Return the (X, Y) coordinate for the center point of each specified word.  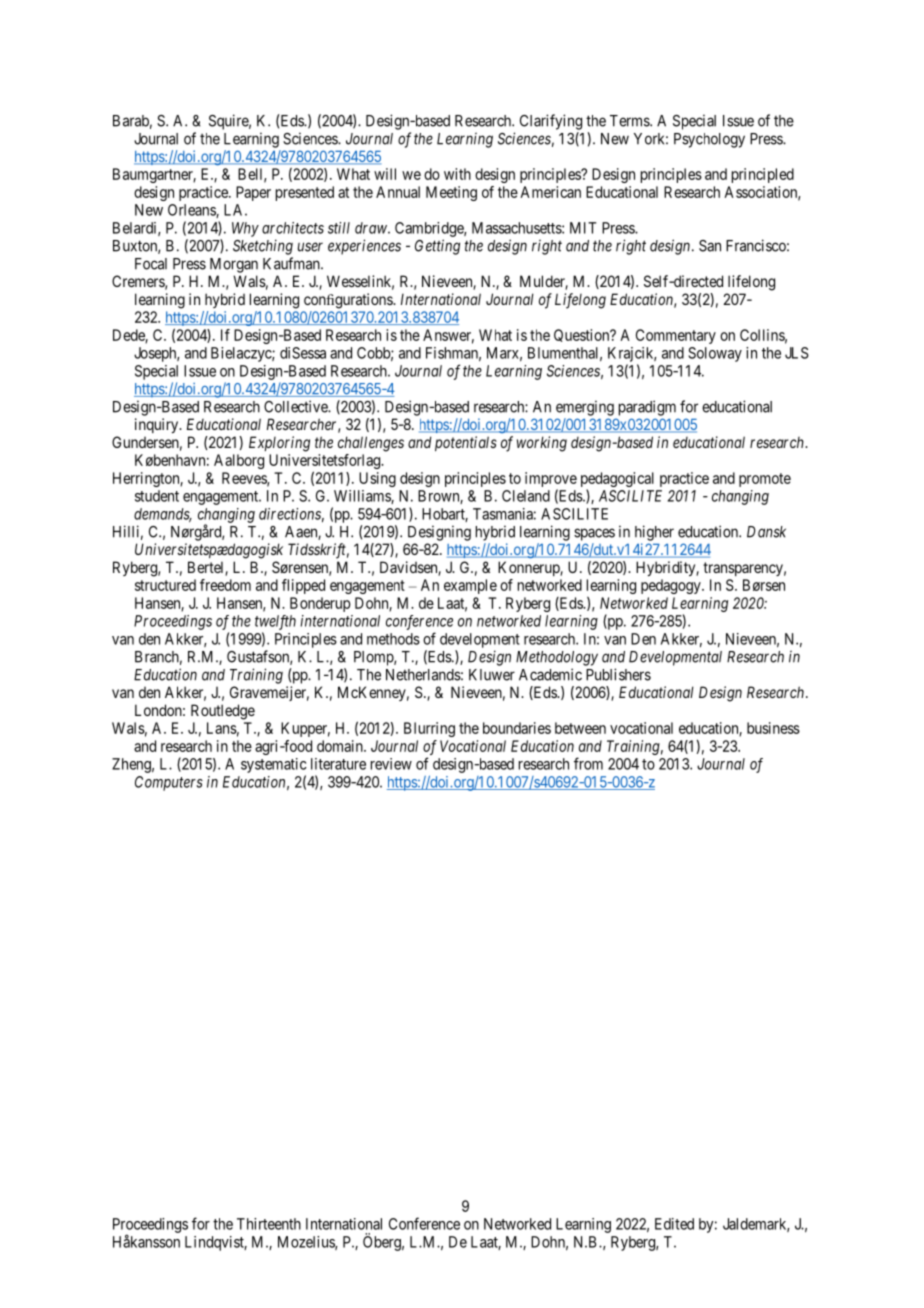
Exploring (279, 444)
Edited (674, 1224)
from (588, 763)
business (773, 728)
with (457, 174)
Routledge (223, 712)
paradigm (647, 408)
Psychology (709, 140)
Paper (253, 193)
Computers (169, 783)
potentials (466, 443)
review (391, 764)
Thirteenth (269, 1224)
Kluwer (492, 675)
